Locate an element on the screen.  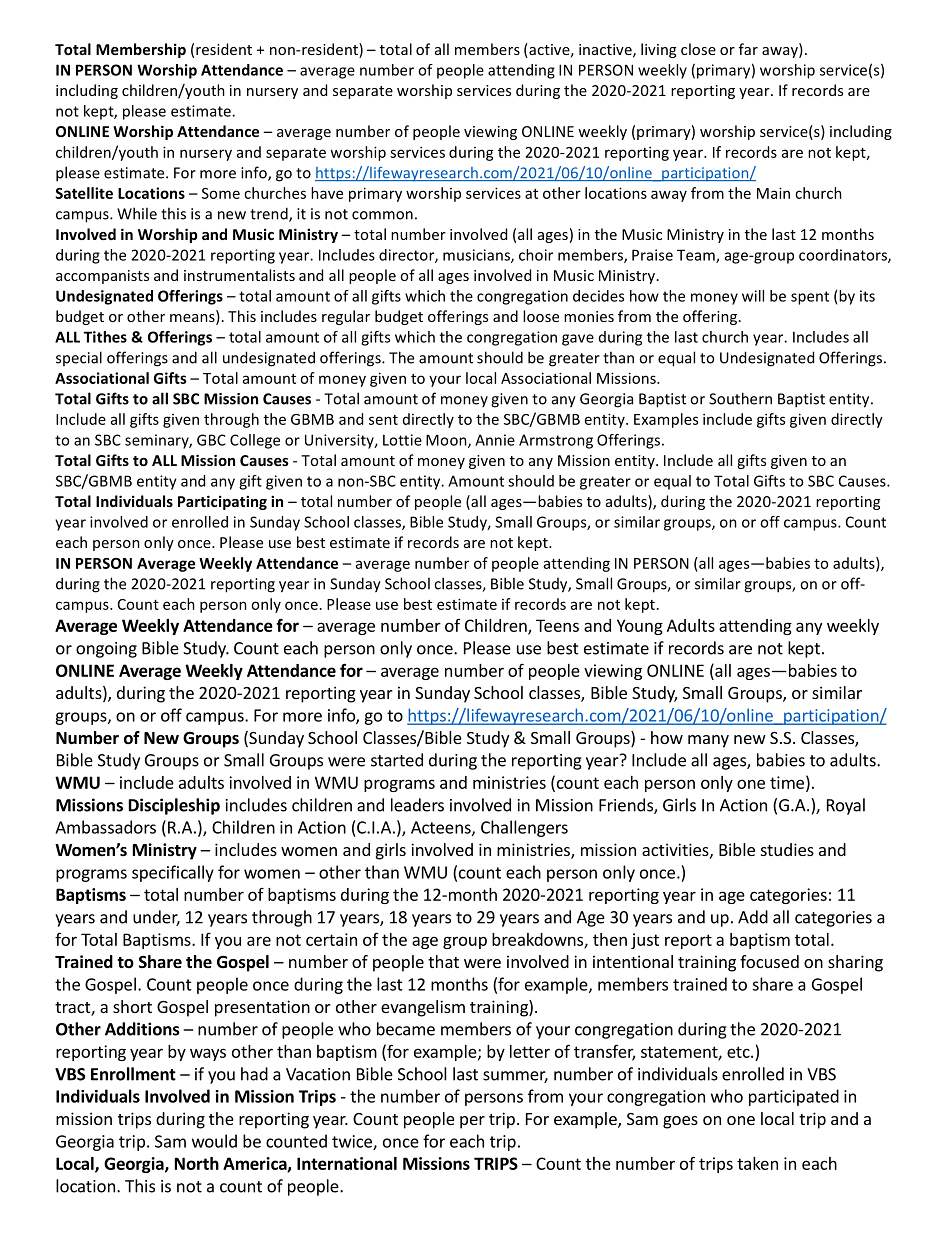
far is located at coordinates (748, 49).
